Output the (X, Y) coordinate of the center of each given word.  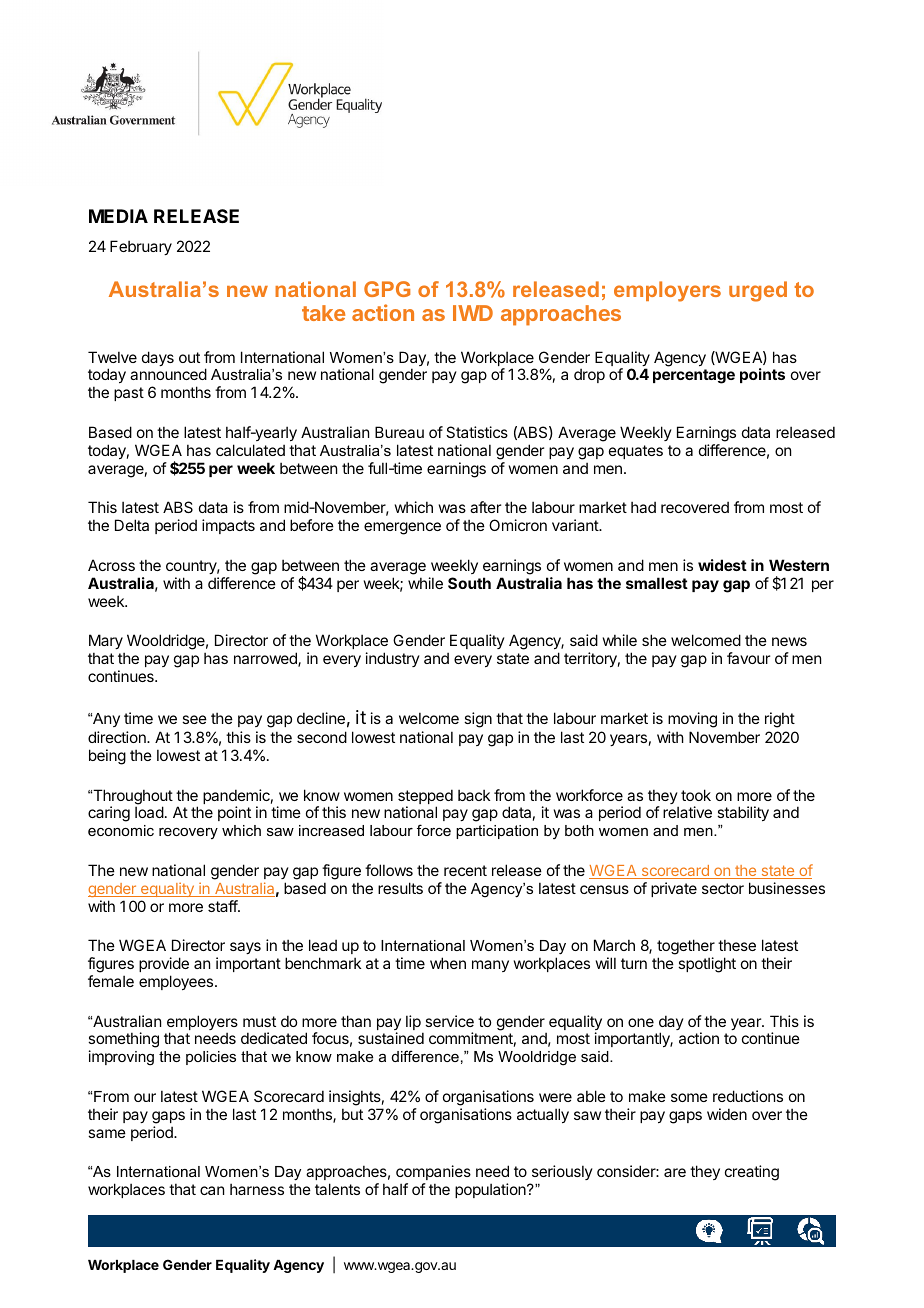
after (485, 507)
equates (636, 452)
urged (758, 291)
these (737, 945)
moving (692, 720)
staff (223, 906)
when (448, 963)
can (212, 1190)
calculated (250, 450)
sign (478, 720)
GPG (387, 289)
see (194, 719)
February (141, 247)
